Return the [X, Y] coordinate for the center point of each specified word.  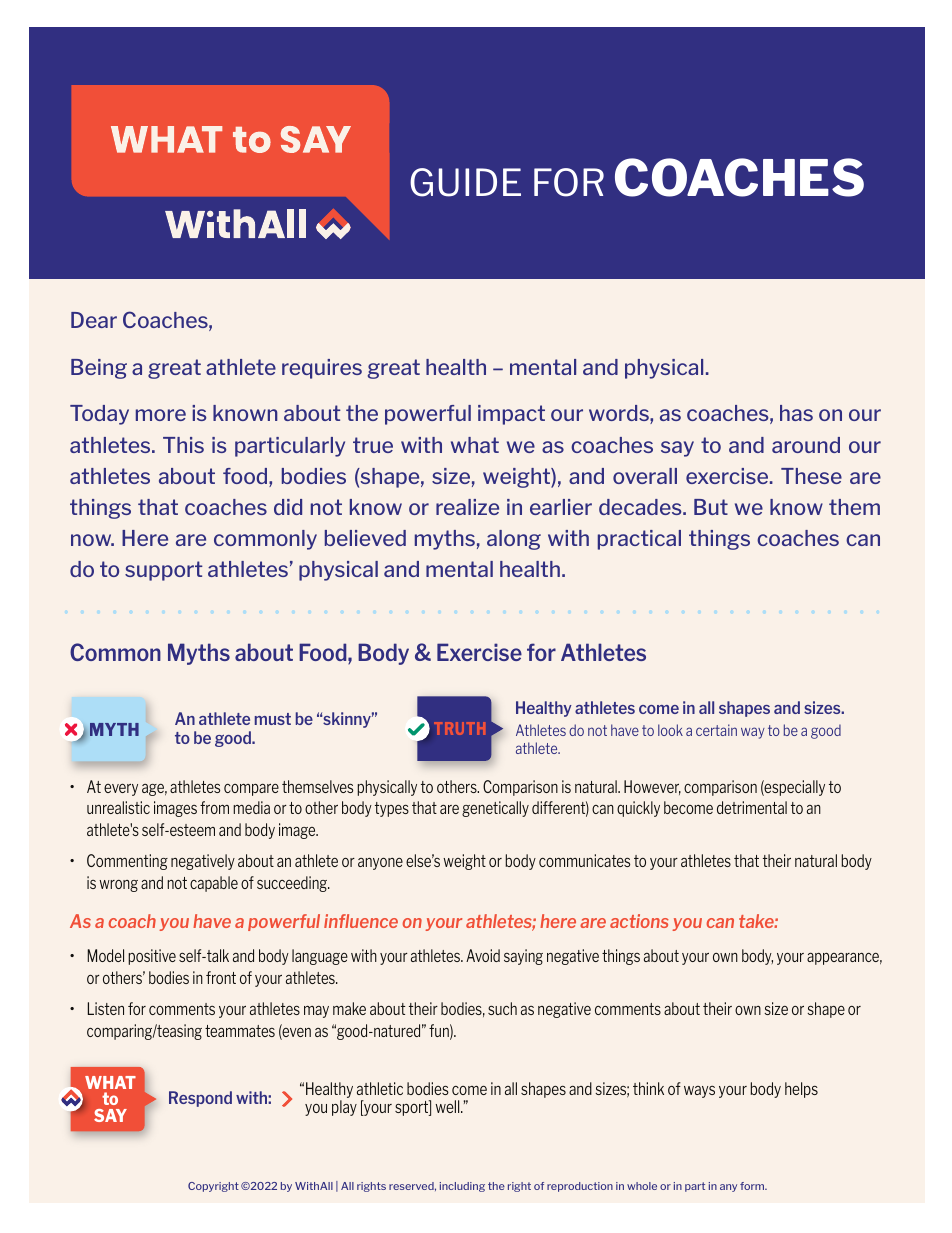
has [796, 413]
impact [511, 415]
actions [639, 921]
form [753, 1186]
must [273, 719]
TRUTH [459, 728]
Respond [200, 1099]
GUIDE [465, 182]
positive [152, 957]
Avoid [483, 955]
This [183, 445]
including [462, 1187]
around [806, 445]
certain [716, 730]
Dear [94, 320]
